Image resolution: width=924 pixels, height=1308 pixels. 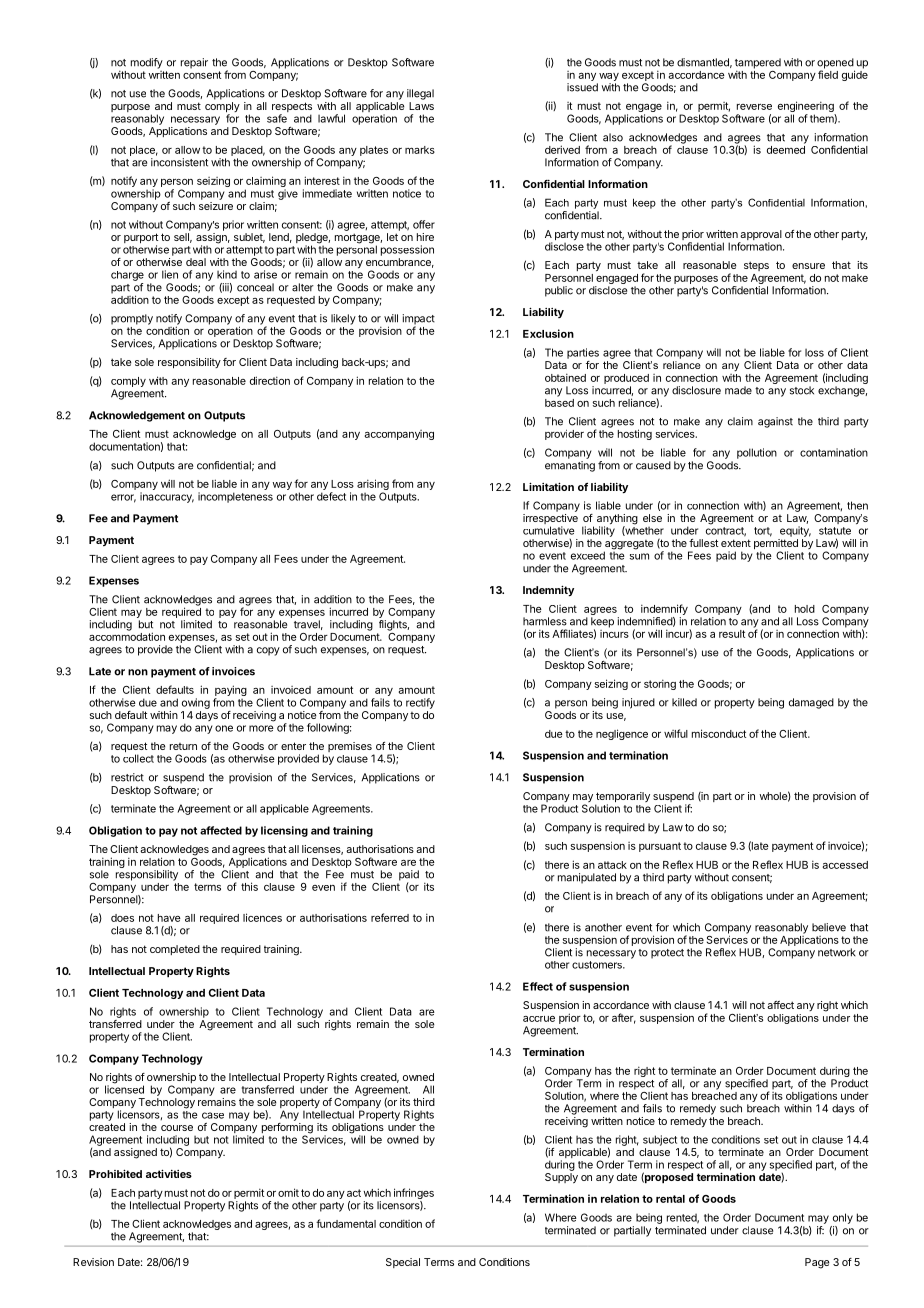 What do you see at coordinates (420, 703) in the document?
I see `rectify` at bounding box center [420, 703].
